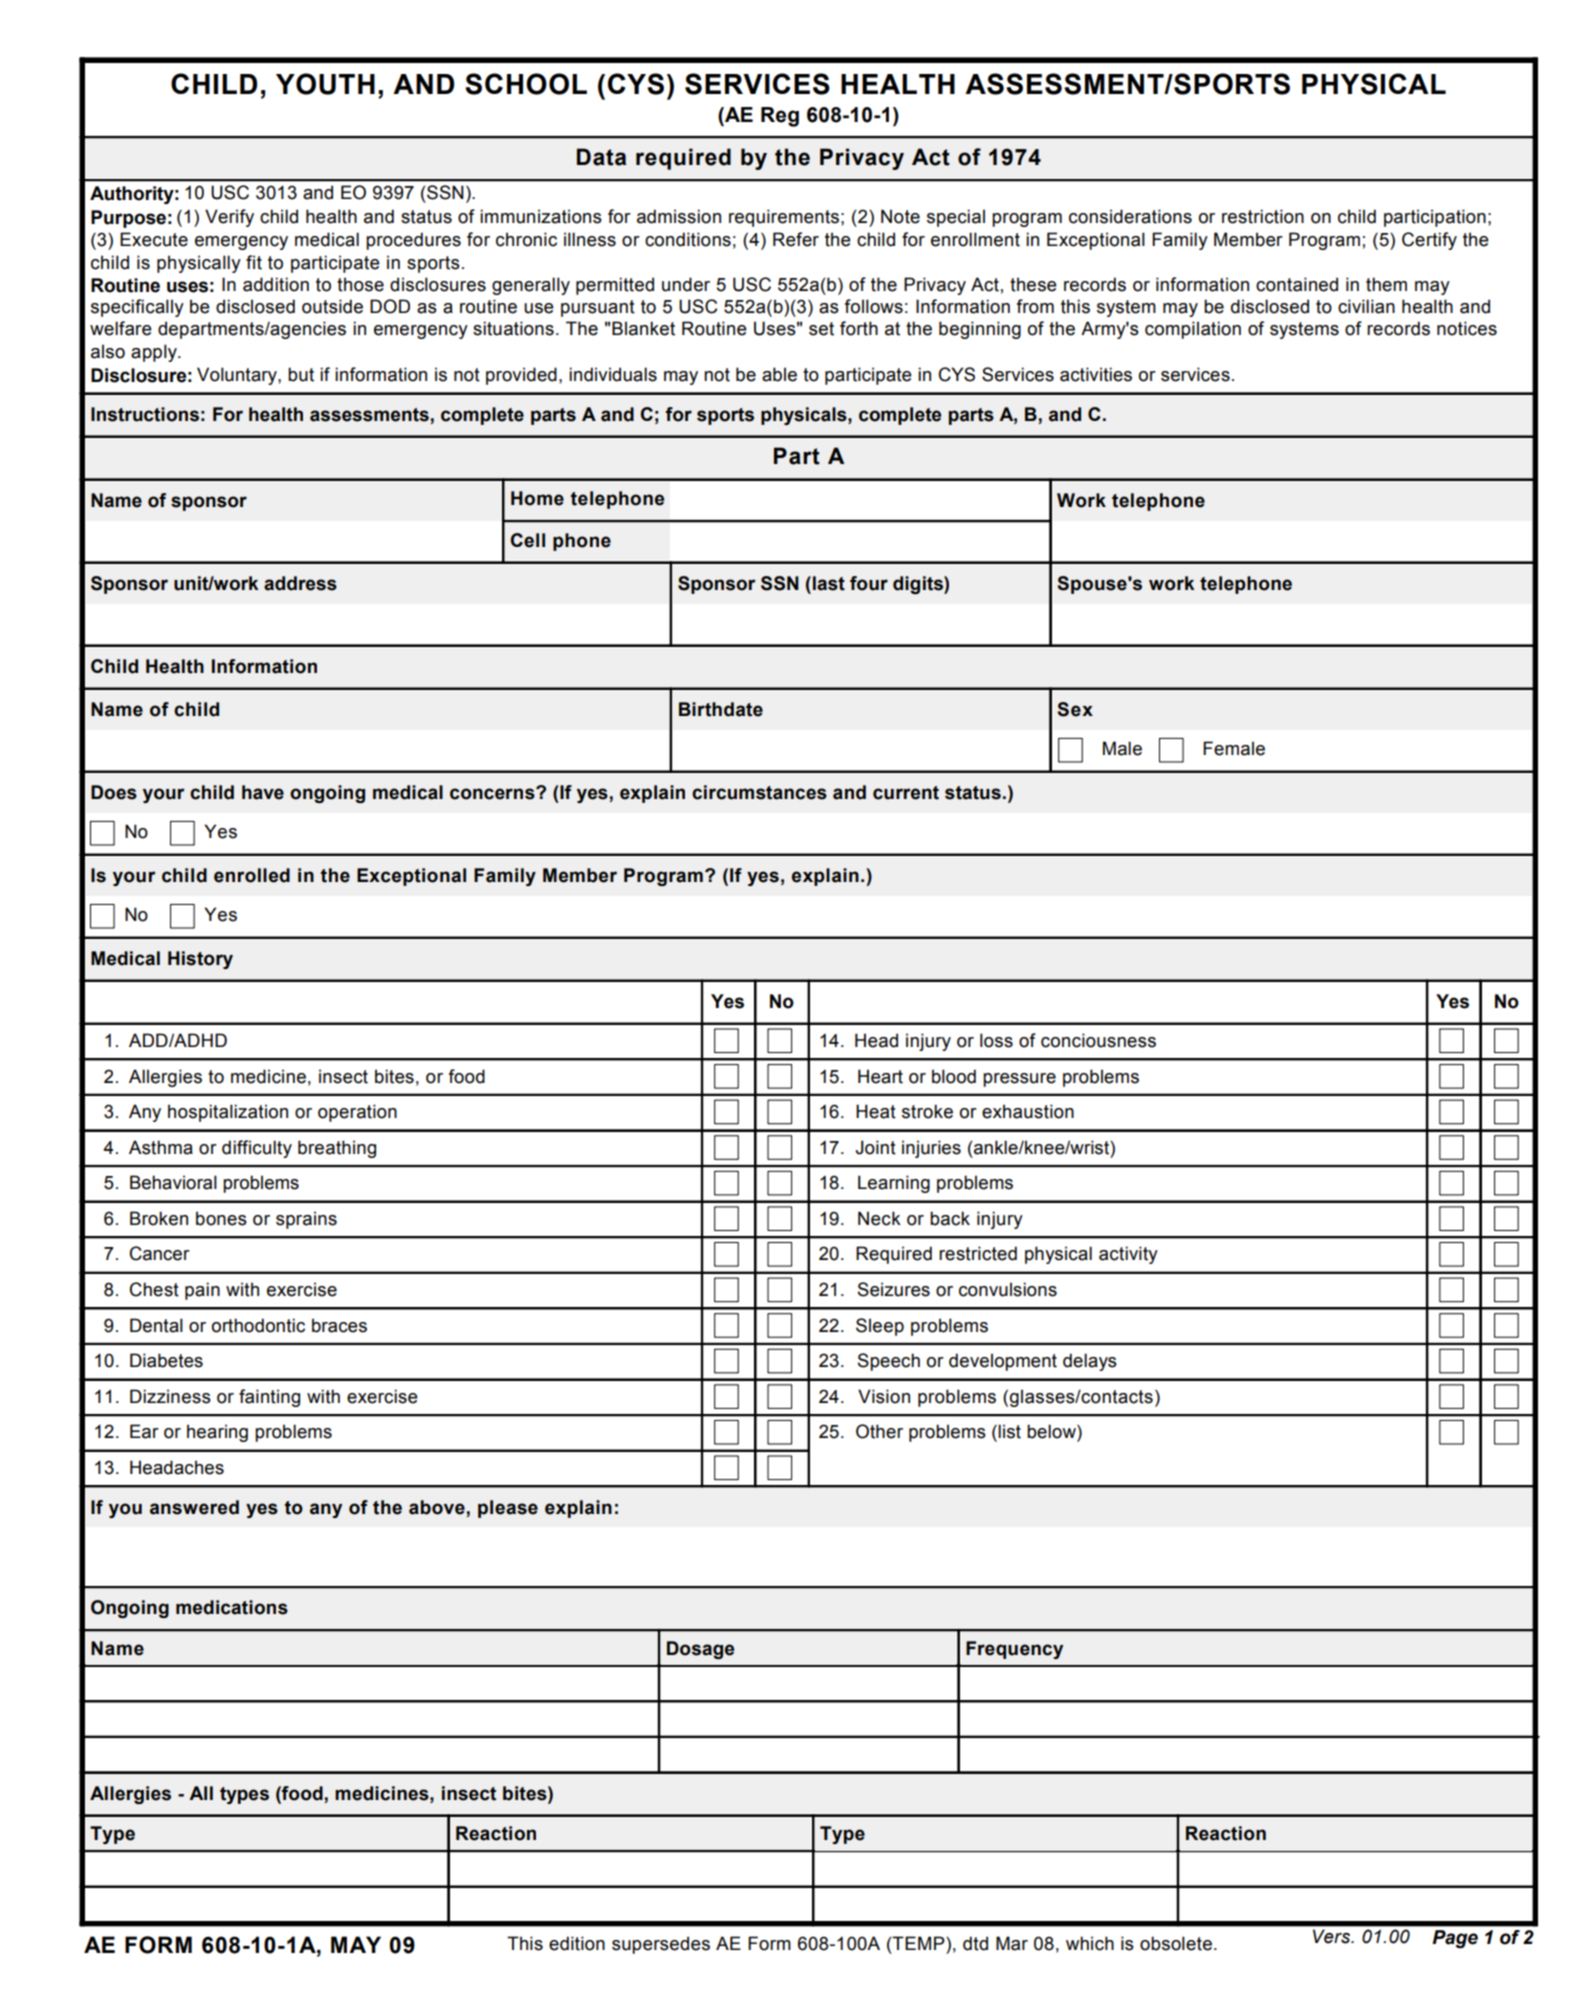  I want to click on Sleep, so click(880, 1327).
